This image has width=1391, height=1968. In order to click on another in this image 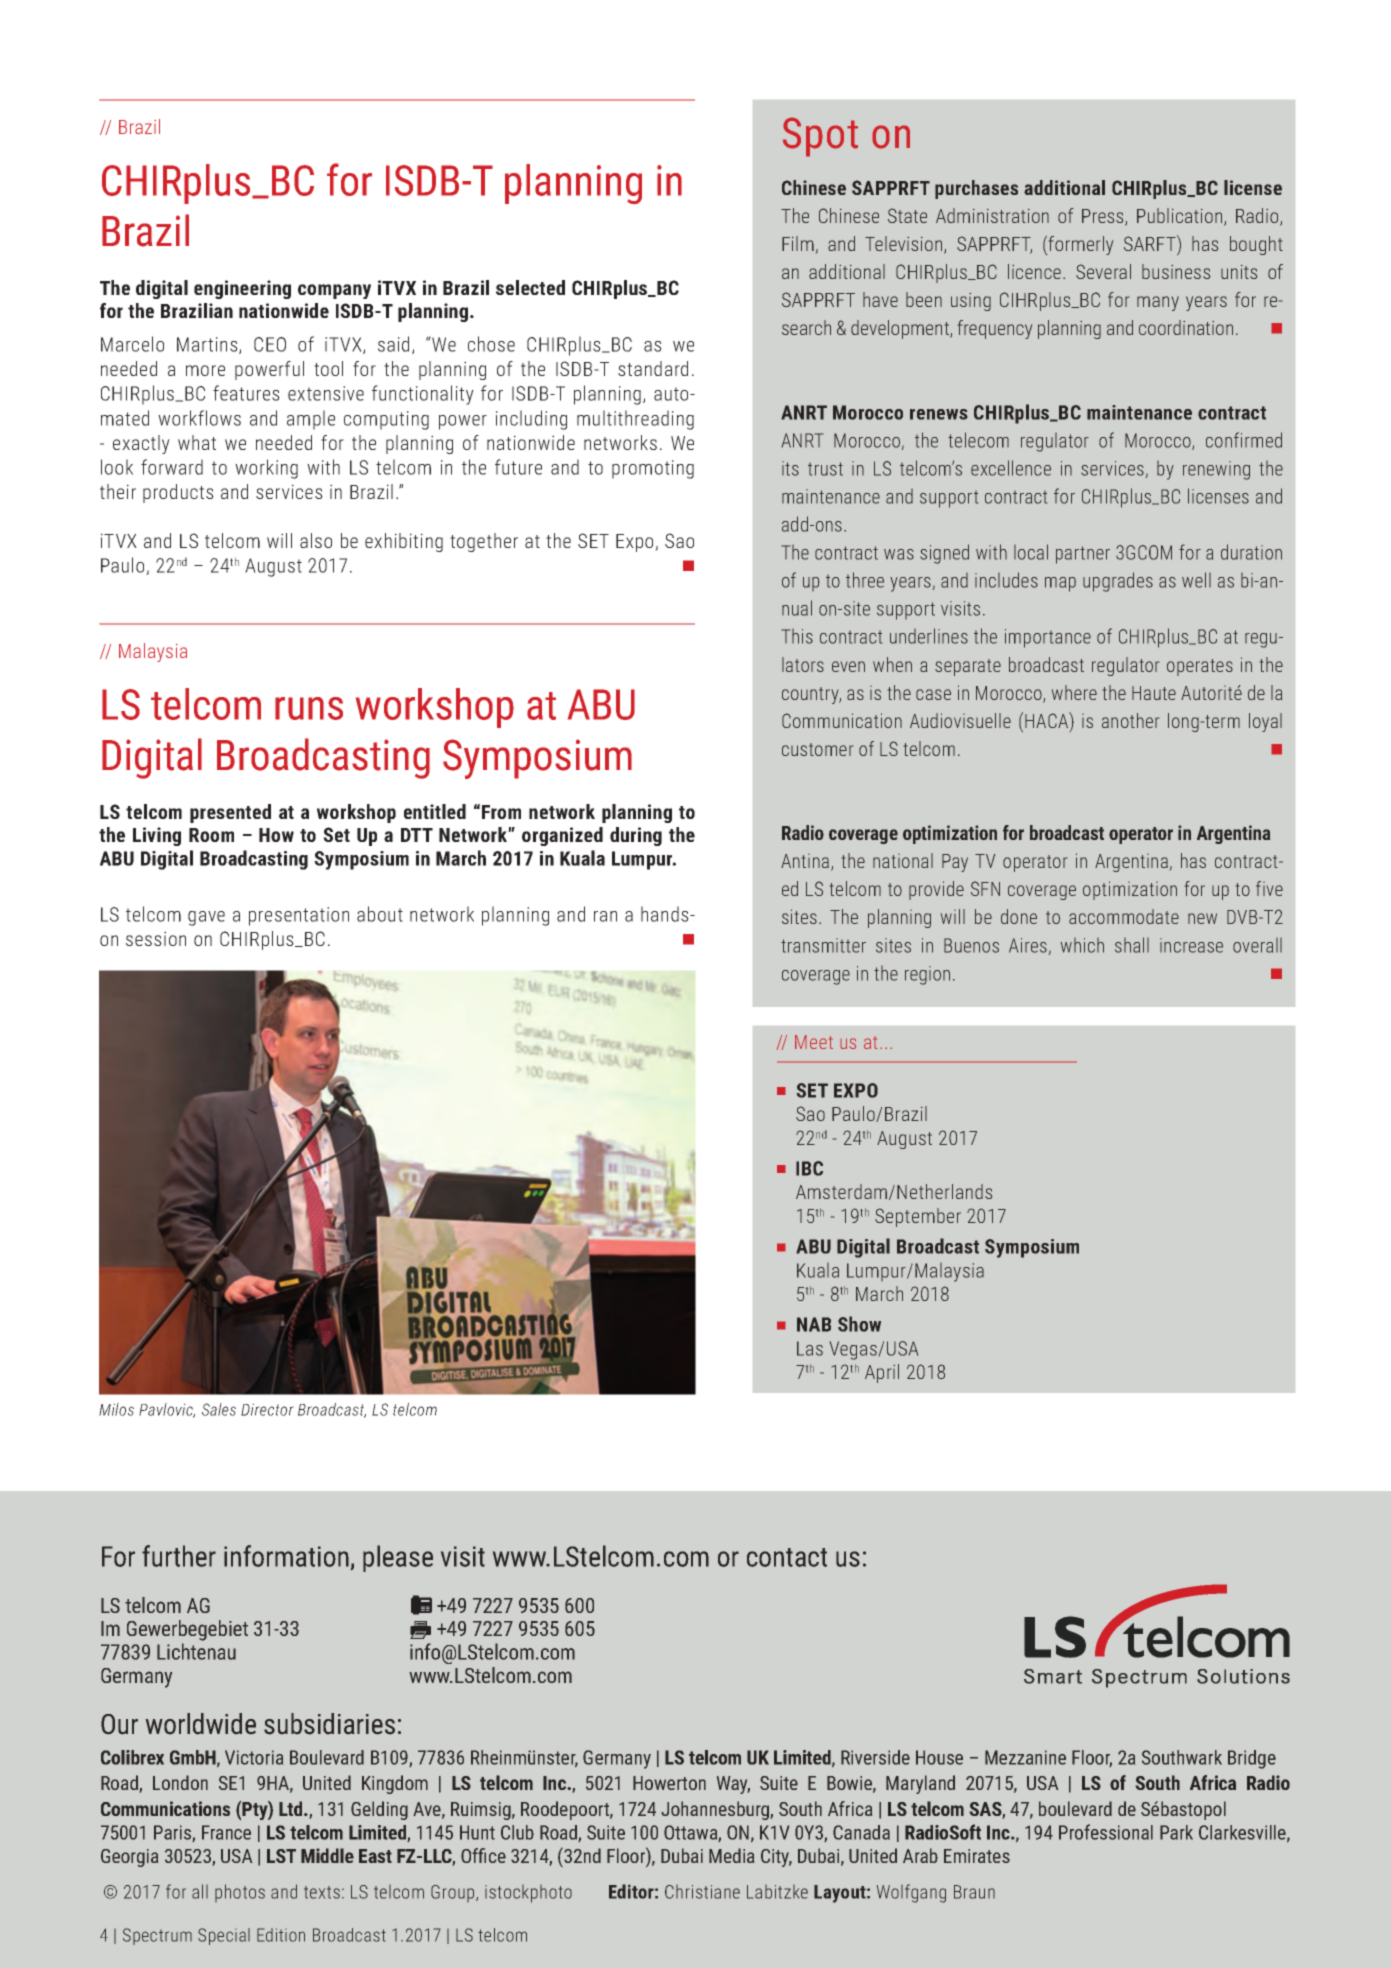, I will do `click(1130, 720)`.
